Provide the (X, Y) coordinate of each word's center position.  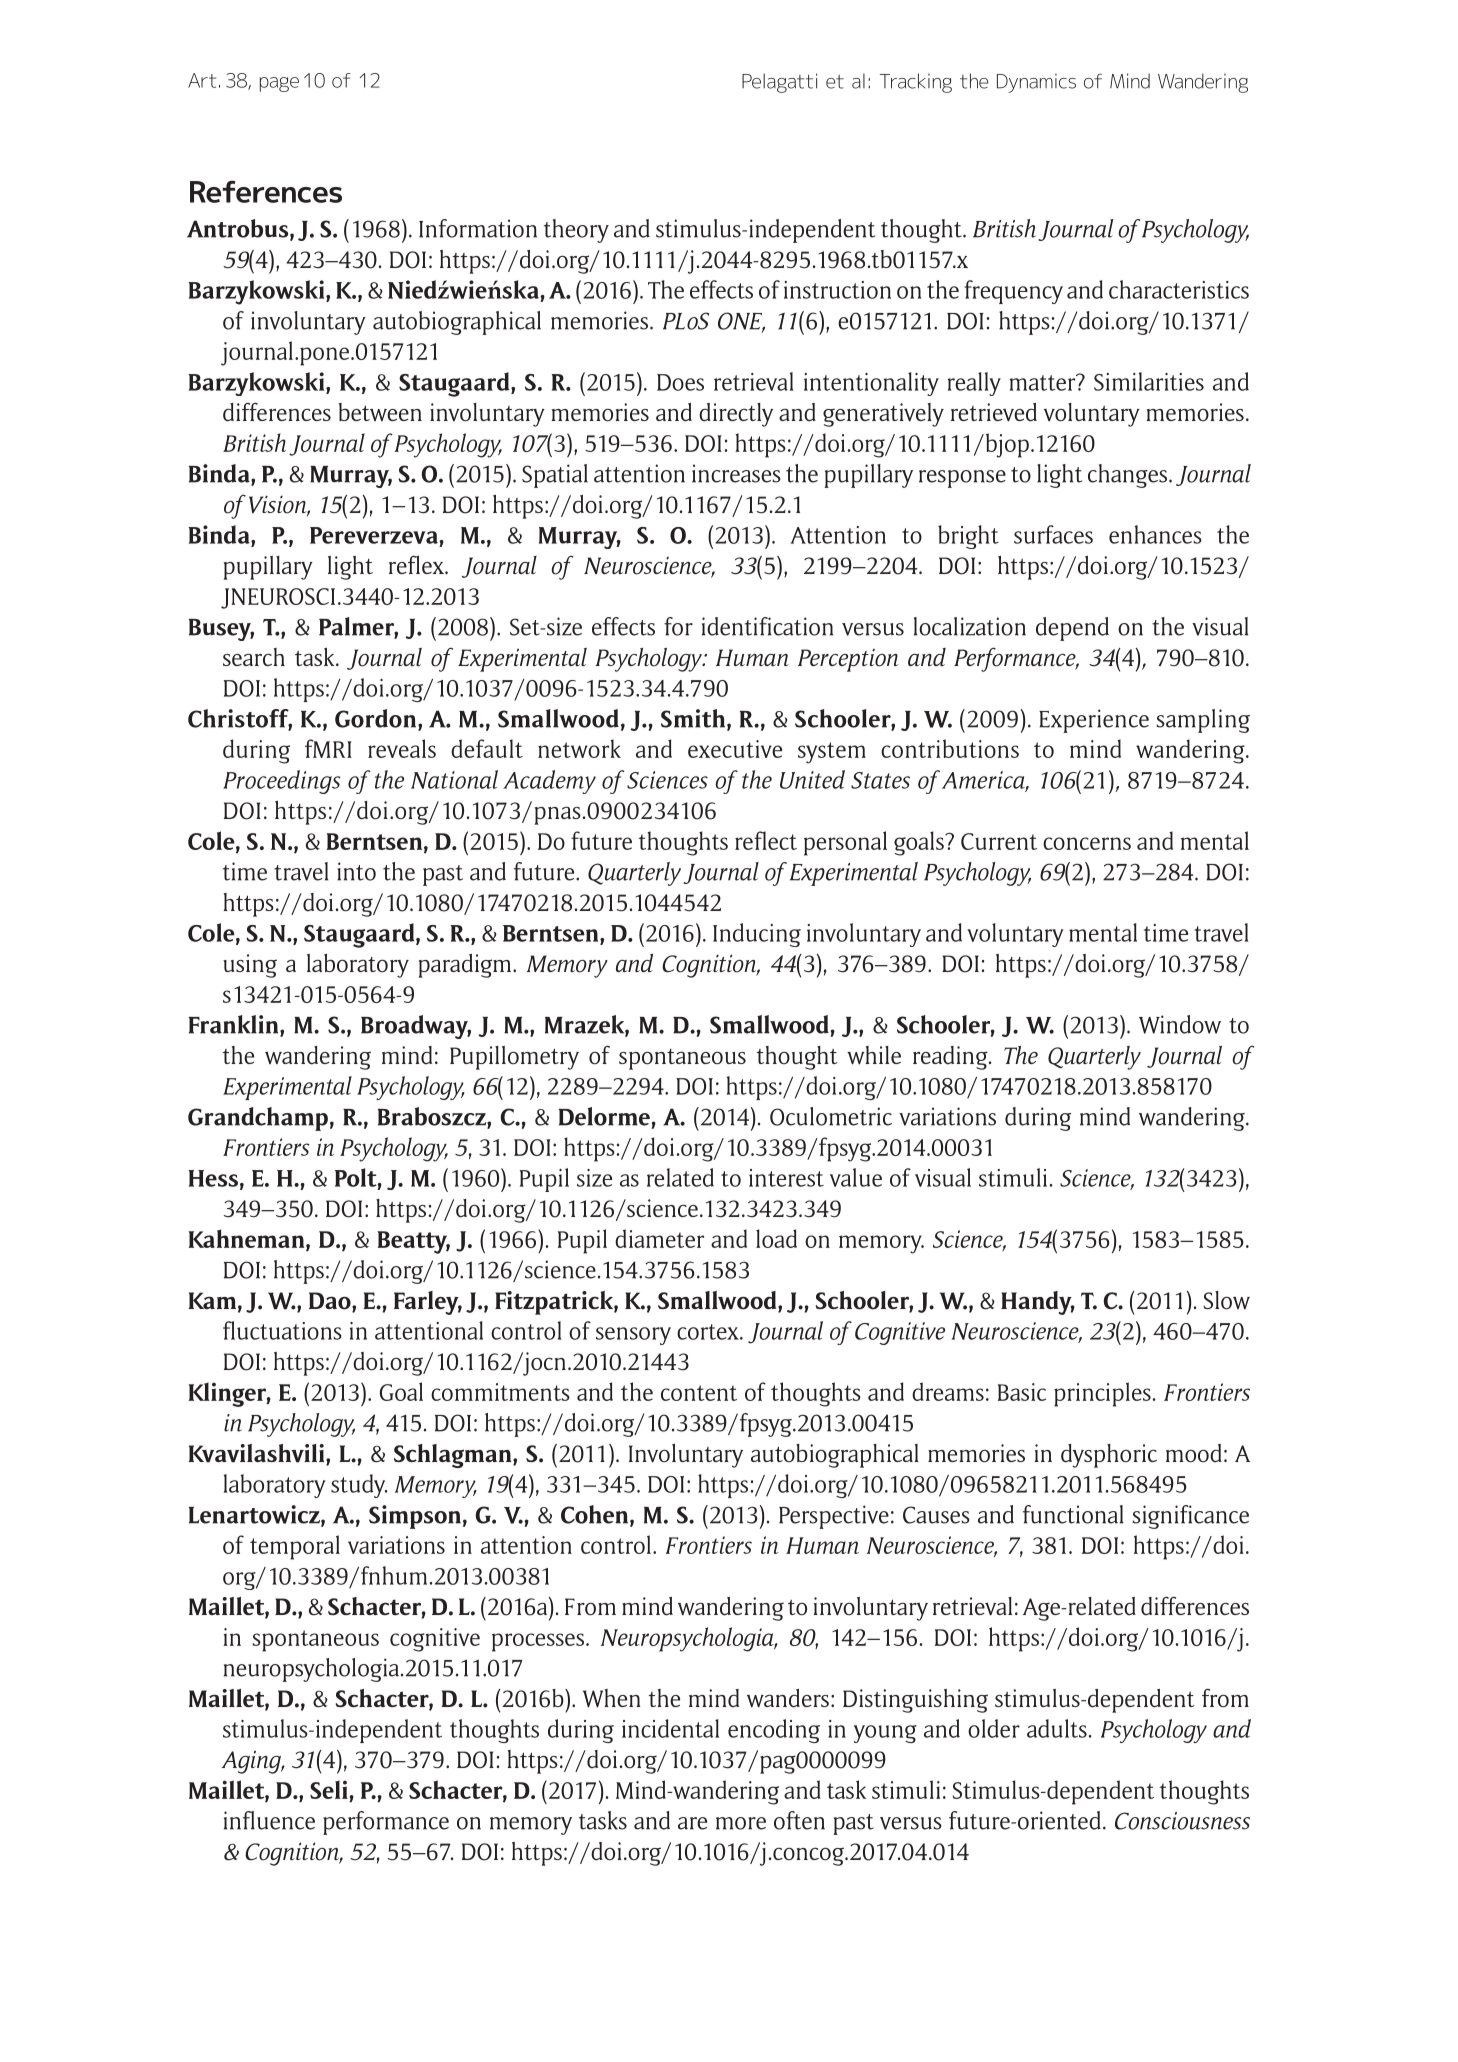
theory (576, 231)
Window (1180, 1024)
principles (1102, 1394)
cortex (709, 1332)
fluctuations (282, 1330)
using (250, 966)
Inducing (757, 935)
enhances (1155, 534)
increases (736, 473)
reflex (417, 565)
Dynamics (1036, 83)
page (279, 84)
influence (269, 1820)
